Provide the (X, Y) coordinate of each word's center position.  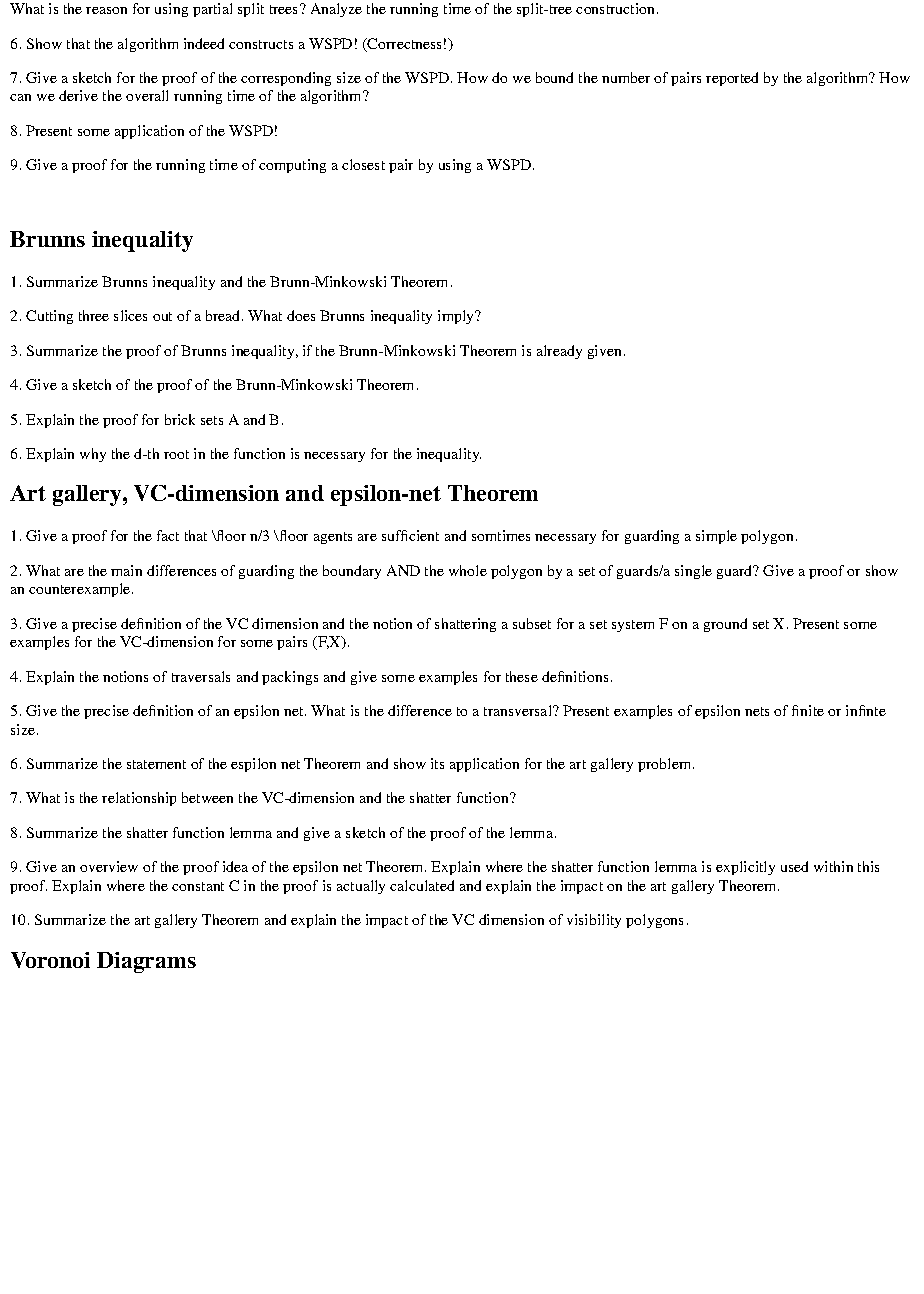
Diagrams (146, 962)
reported (732, 79)
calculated (422, 885)
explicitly (745, 868)
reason (106, 10)
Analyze (336, 10)
